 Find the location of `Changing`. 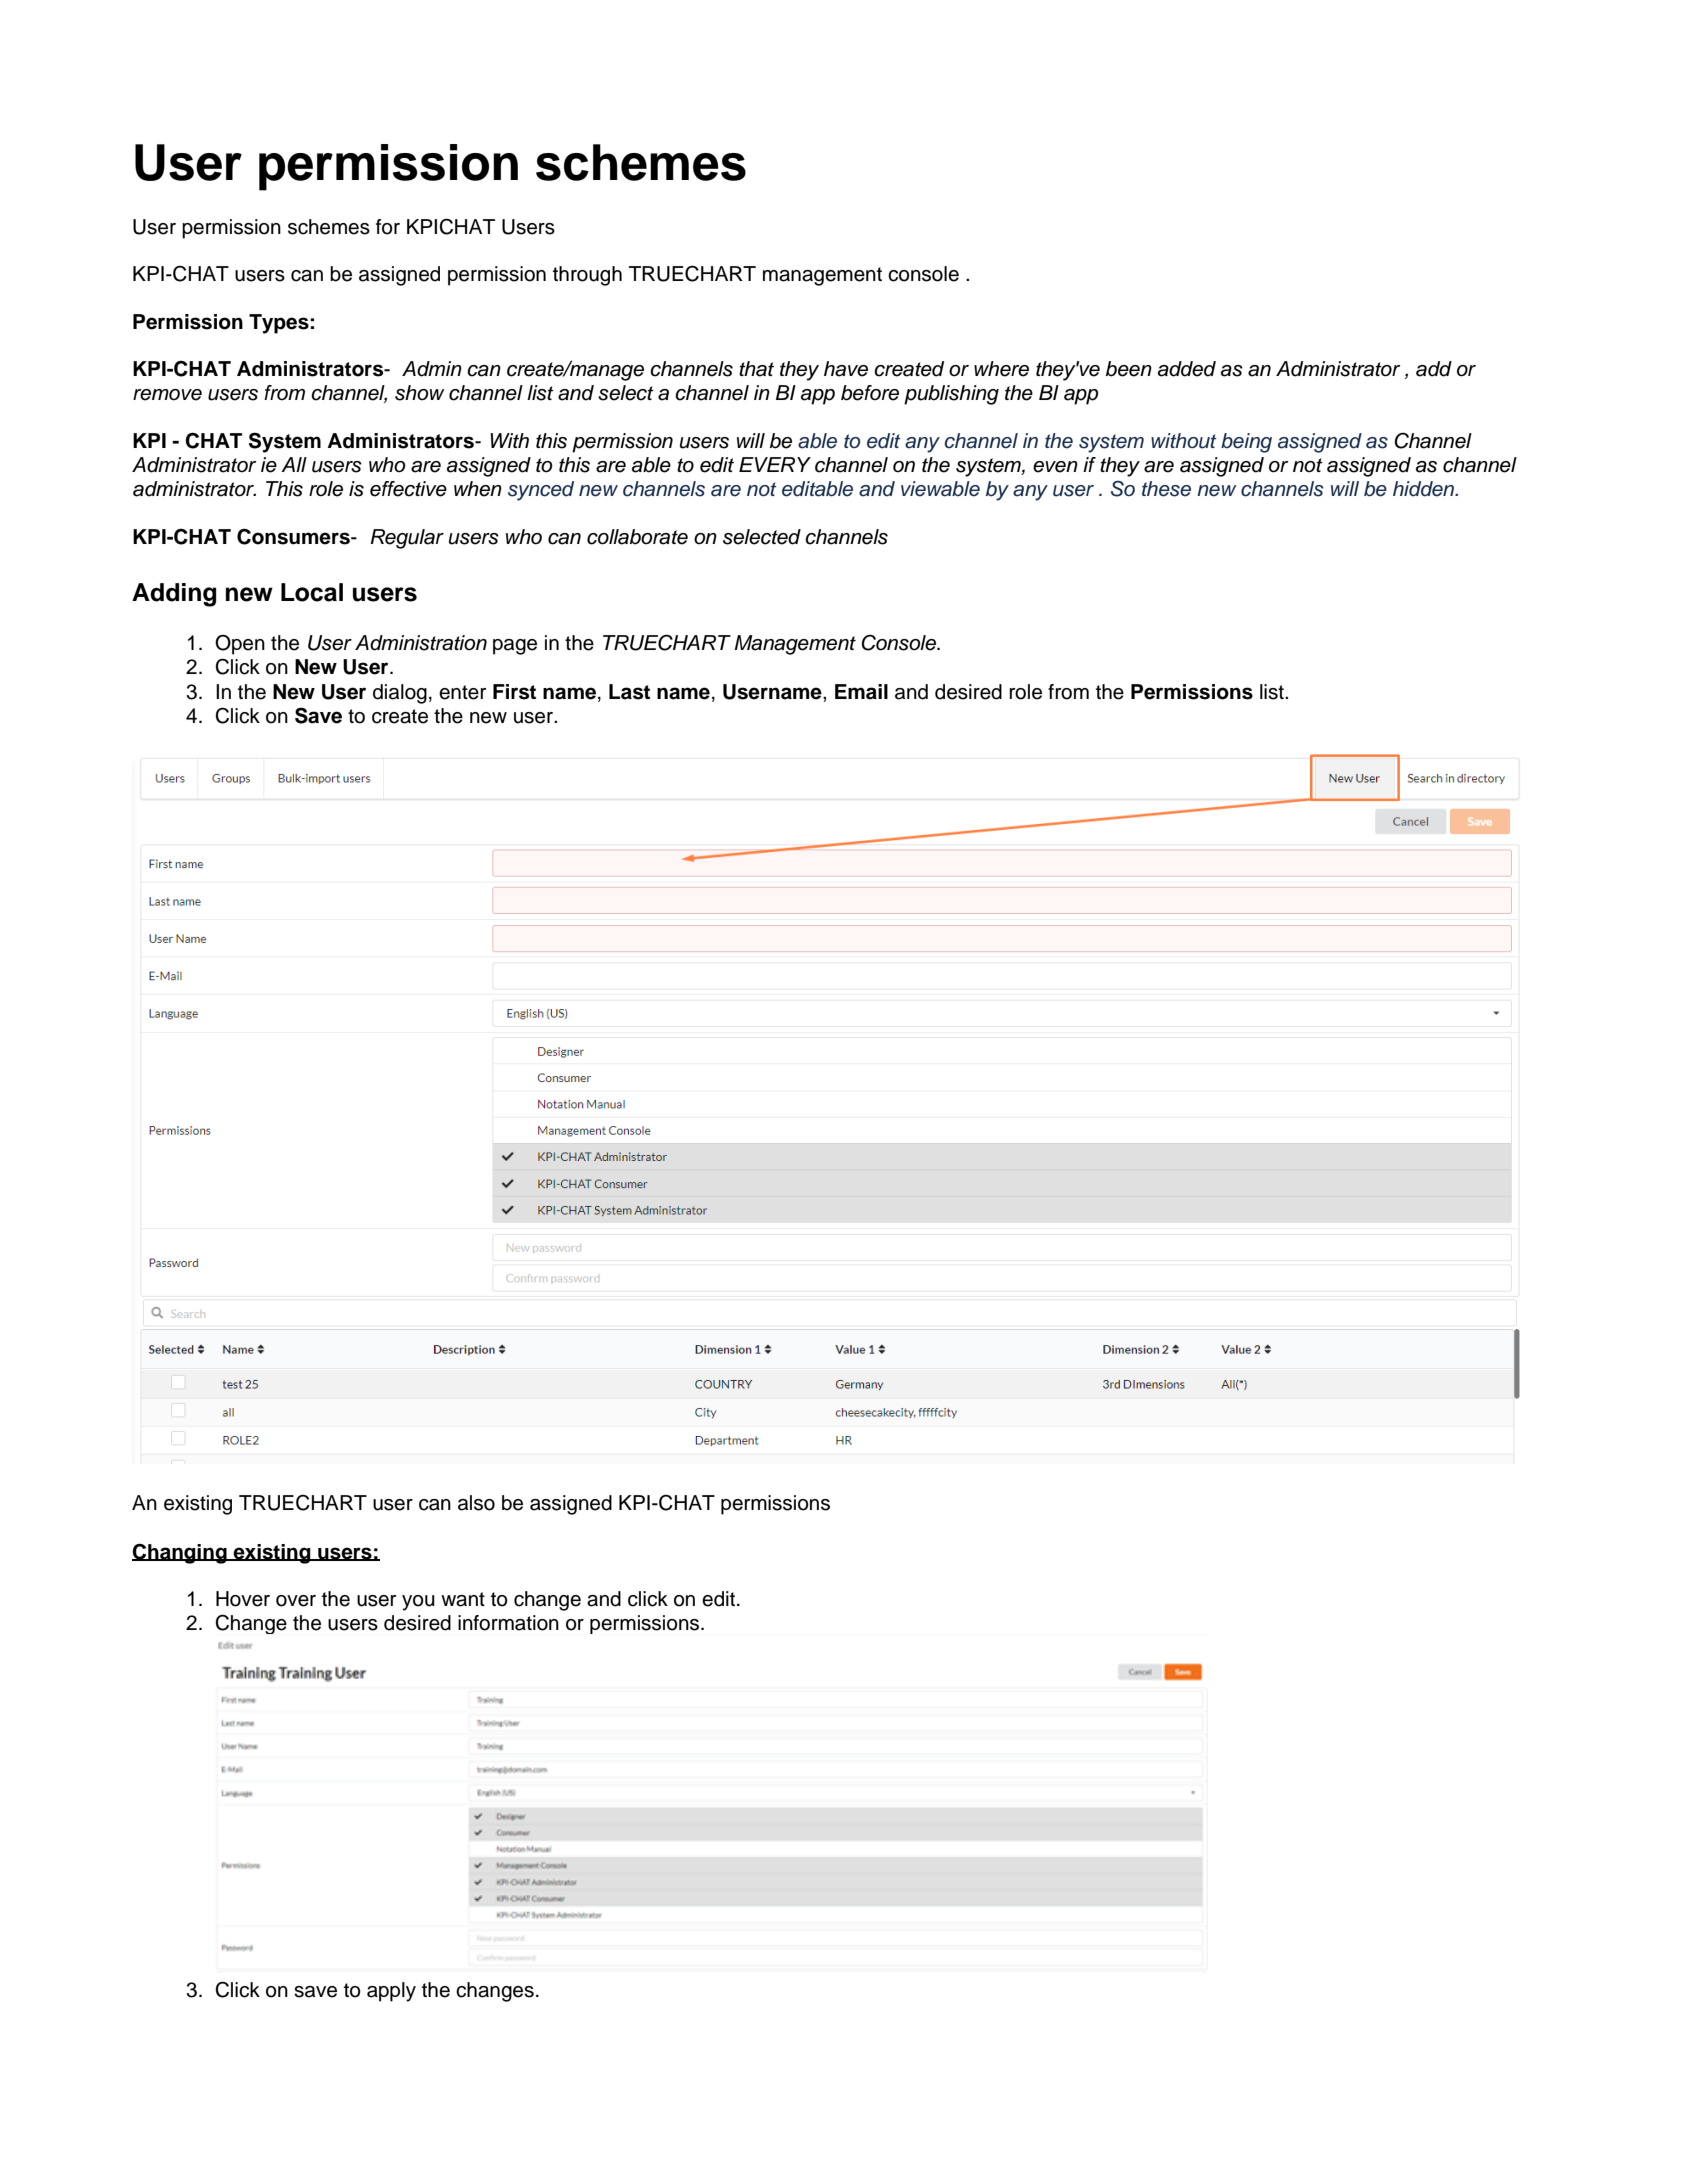

Changing is located at coordinates (180, 1553).
